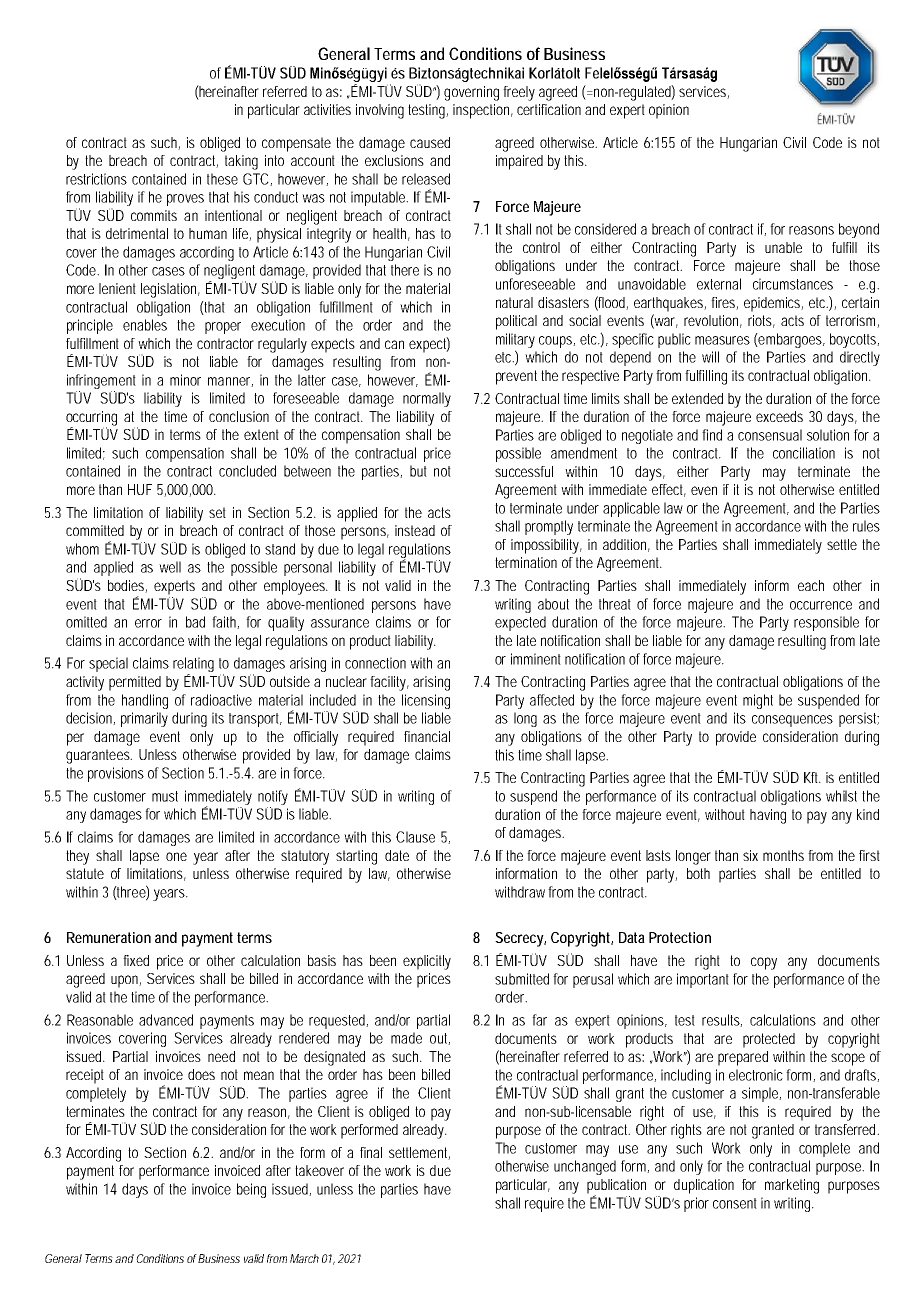 Image resolution: width=924 pixels, height=1308 pixels. I want to click on relating, so click(193, 666).
